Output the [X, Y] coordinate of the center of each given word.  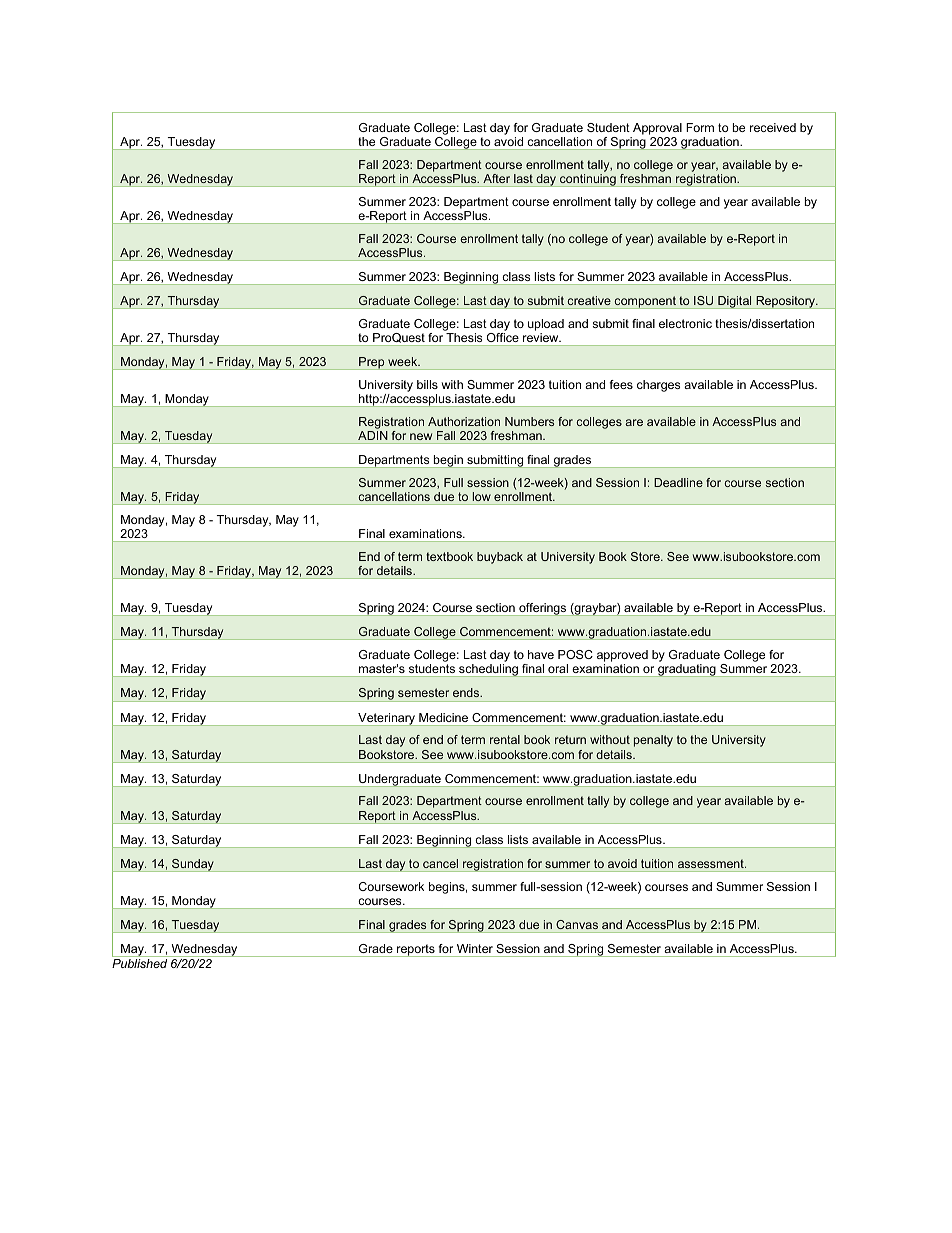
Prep [372, 363]
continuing [588, 180]
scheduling [488, 670]
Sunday [193, 865]
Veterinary [387, 719]
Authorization [464, 421]
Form [700, 127]
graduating [687, 670]
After [496, 178]
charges [658, 386]
